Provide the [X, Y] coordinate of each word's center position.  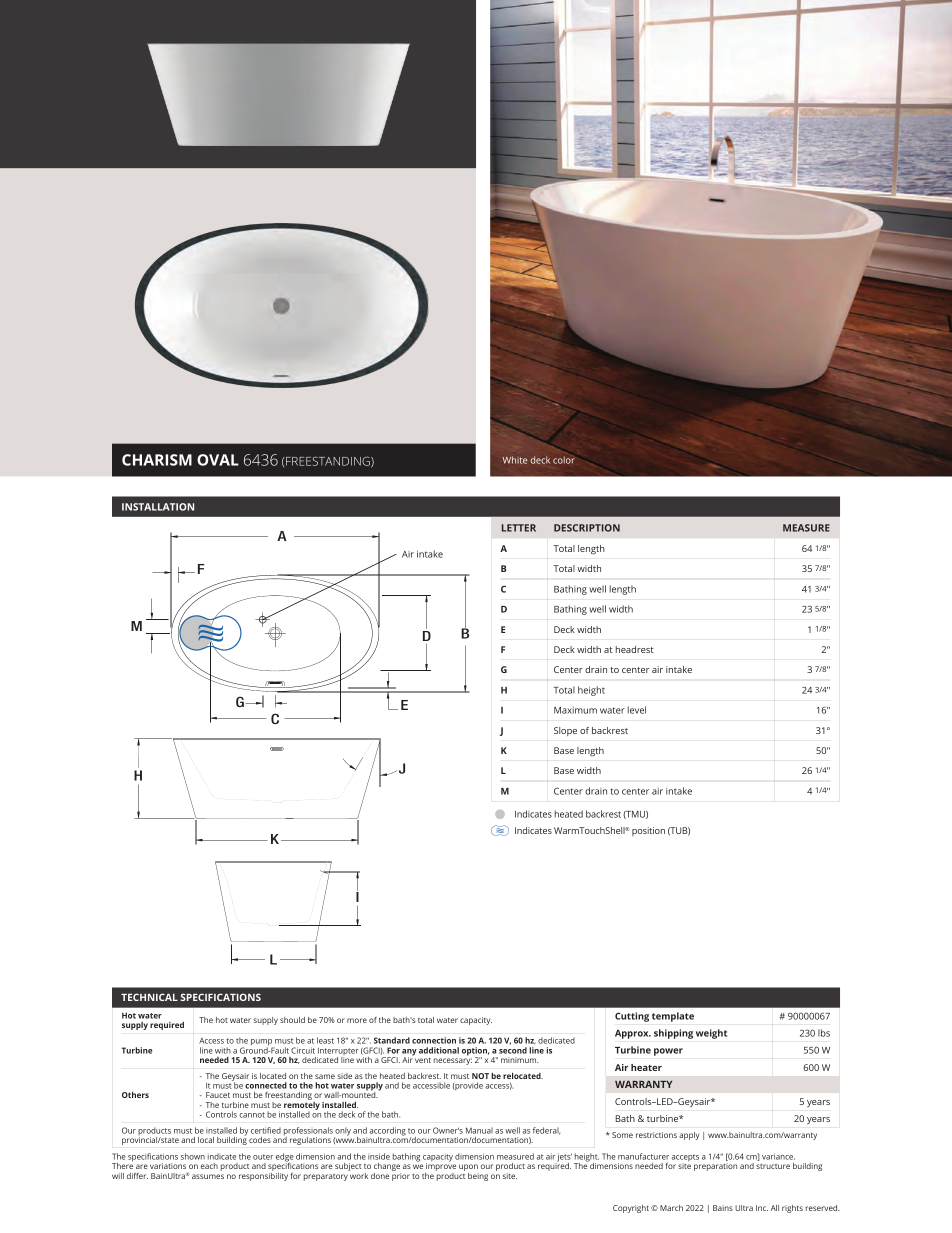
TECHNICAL [149, 997]
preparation [715, 1167]
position [648, 831]
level [637, 710]
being [478, 1177]
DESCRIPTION [587, 528]
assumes [208, 1176]
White [515, 460]
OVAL [218, 460]
